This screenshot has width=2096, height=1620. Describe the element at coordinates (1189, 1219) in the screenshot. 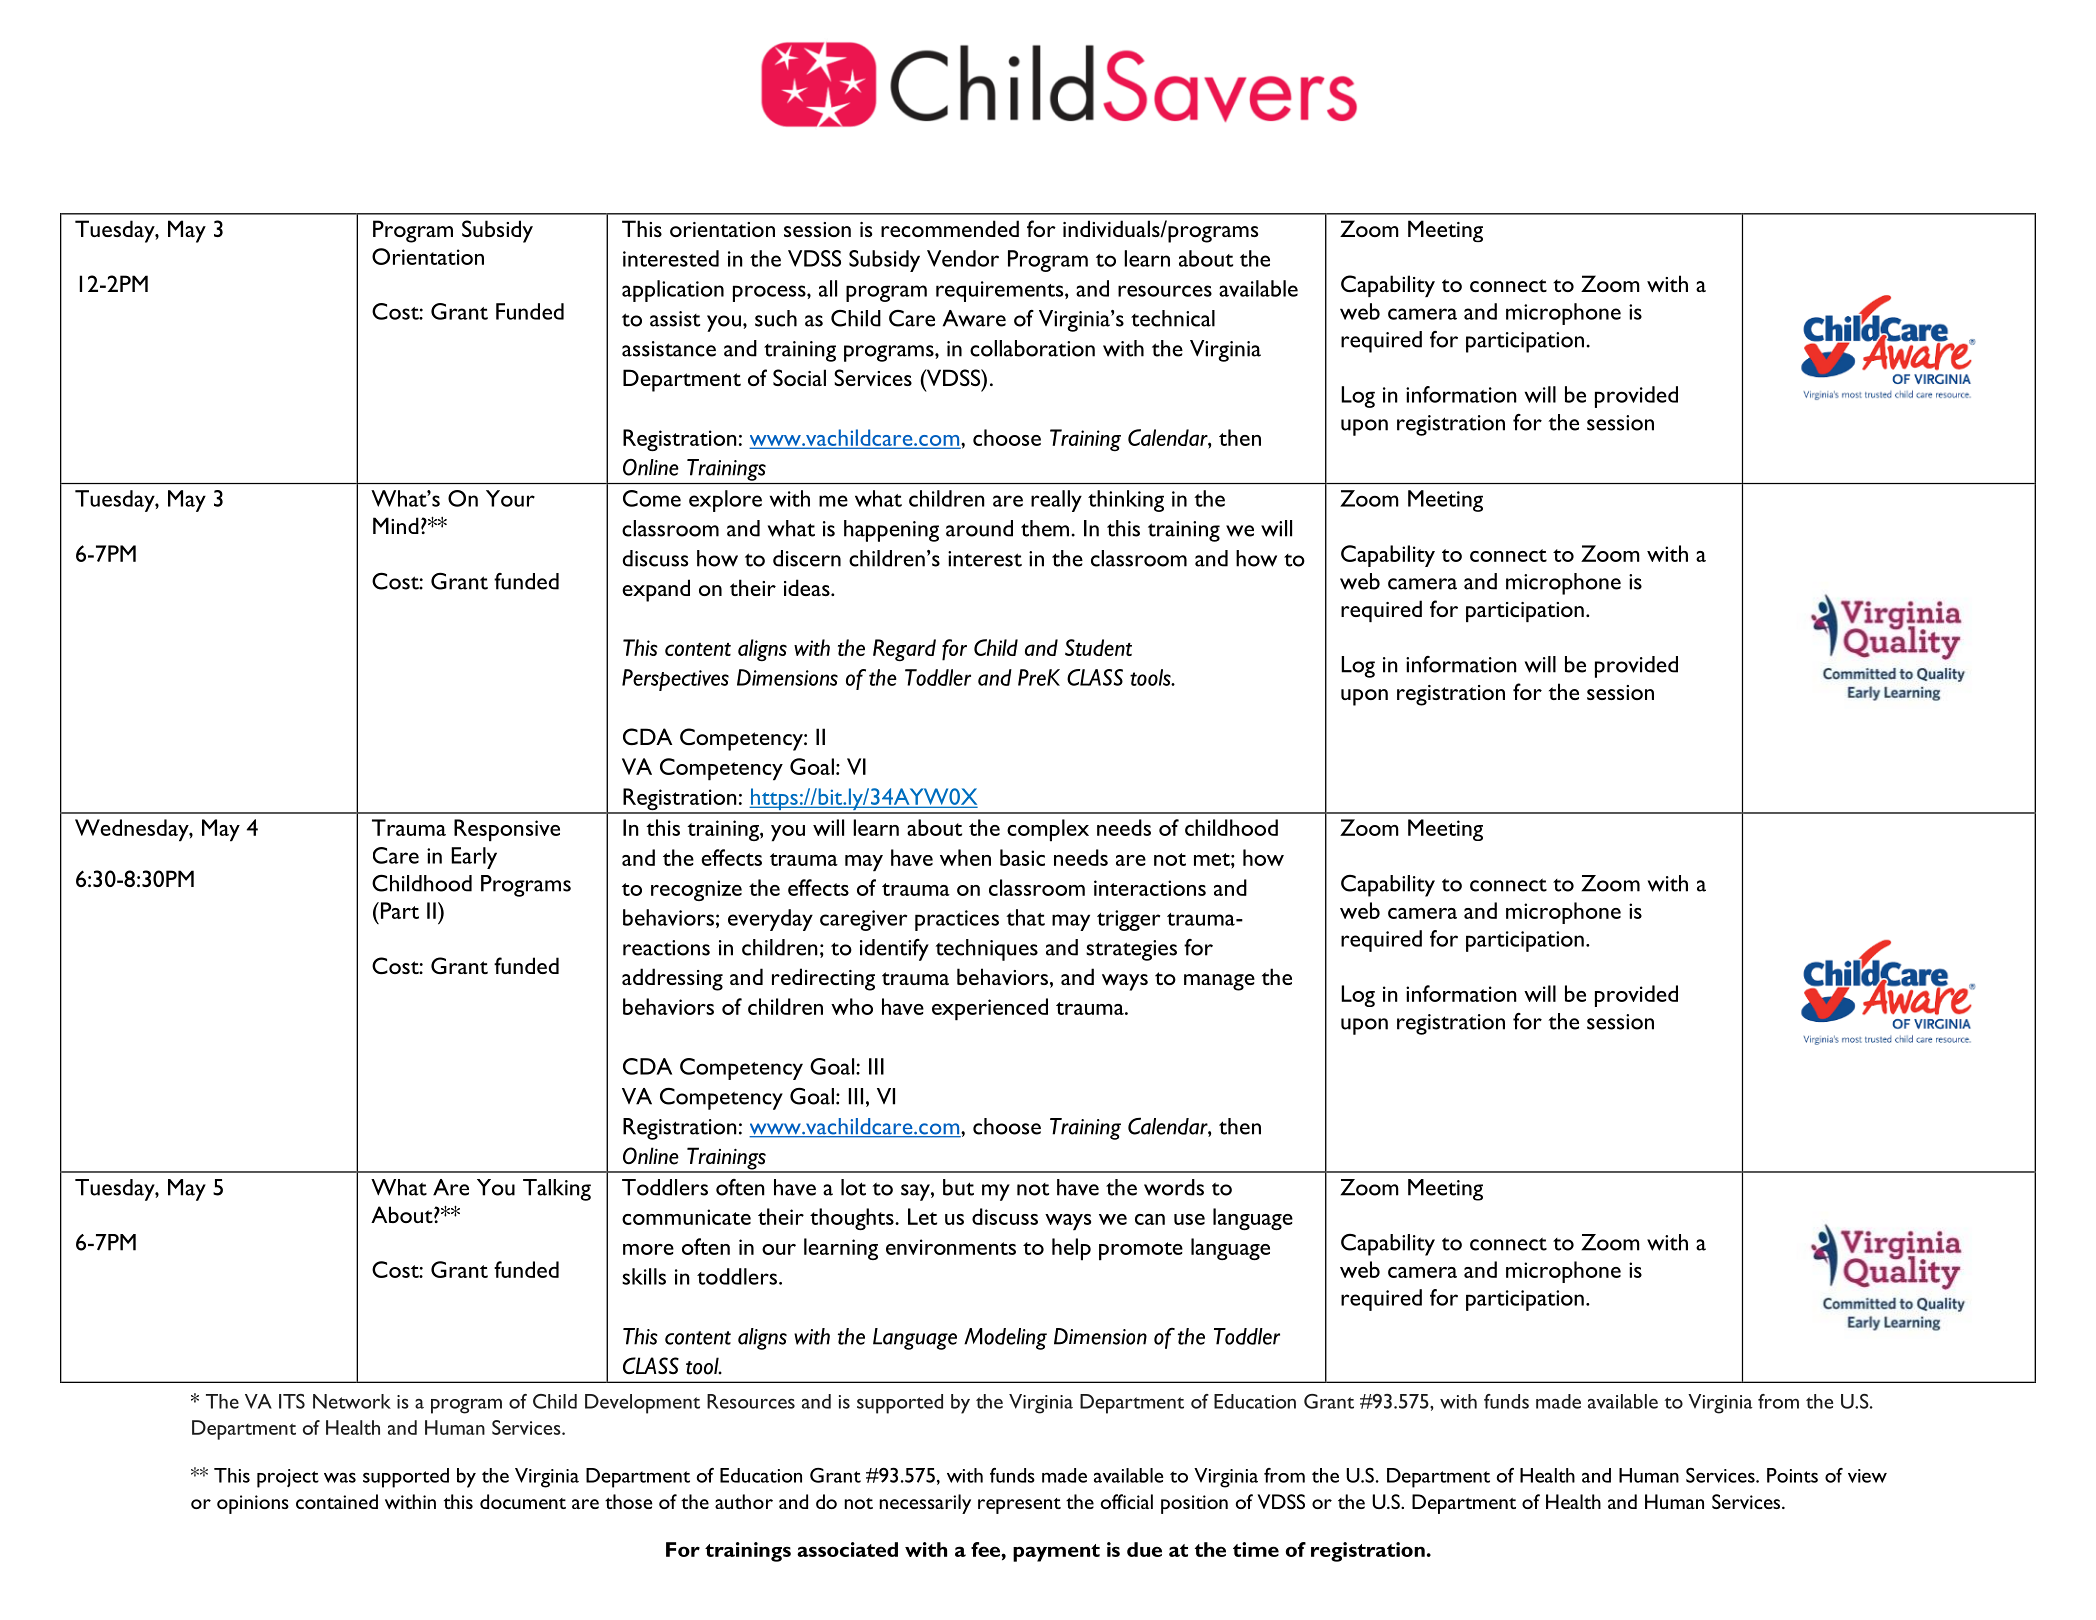

I see `use` at that location.
